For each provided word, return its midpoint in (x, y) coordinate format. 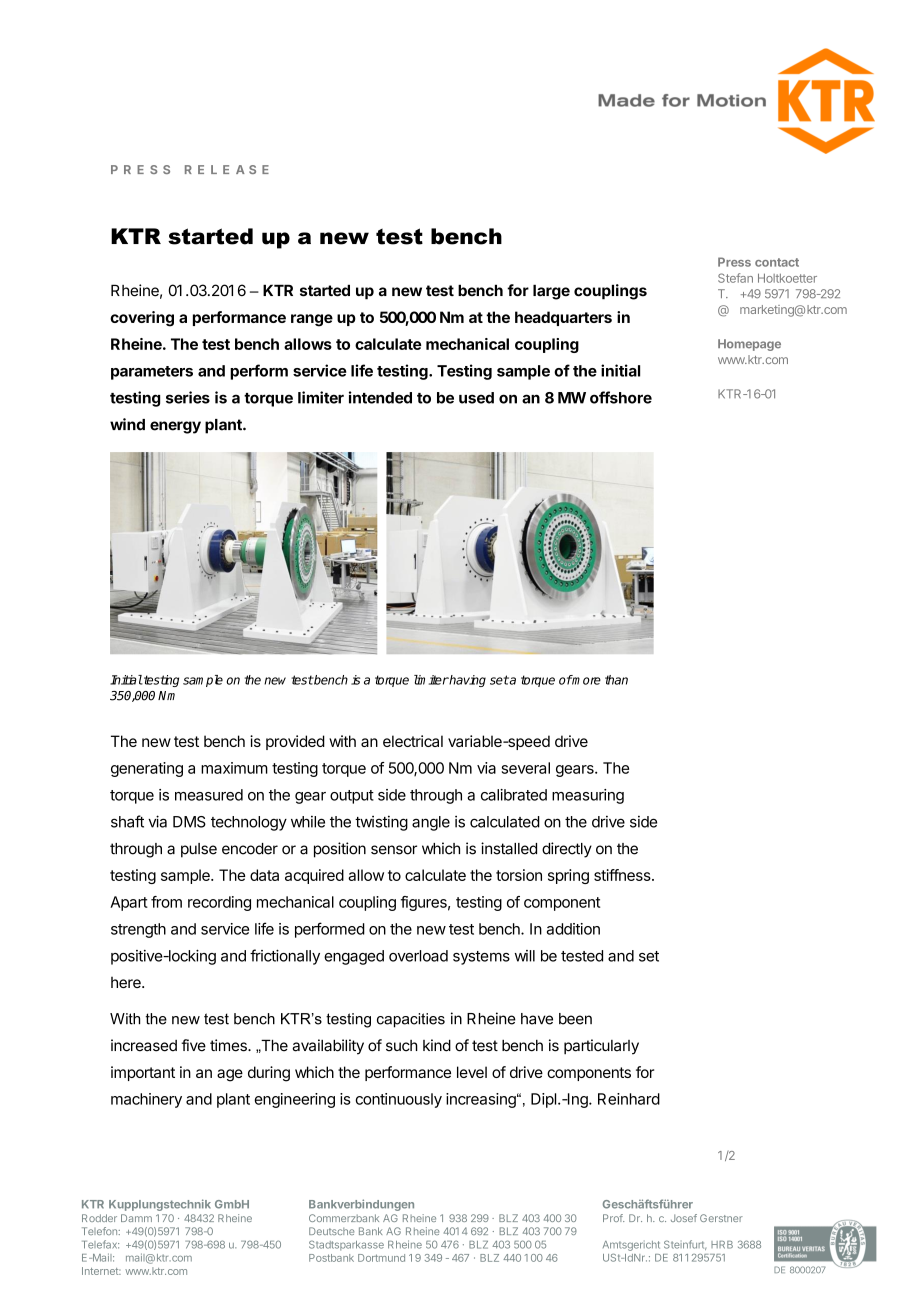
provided (295, 742)
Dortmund (381, 1258)
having (467, 681)
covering (142, 319)
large (551, 292)
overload (418, 956)
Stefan (735, 278)
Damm (136, 1218)
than (616, 680)
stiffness (623, 875)
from (166, 902)
